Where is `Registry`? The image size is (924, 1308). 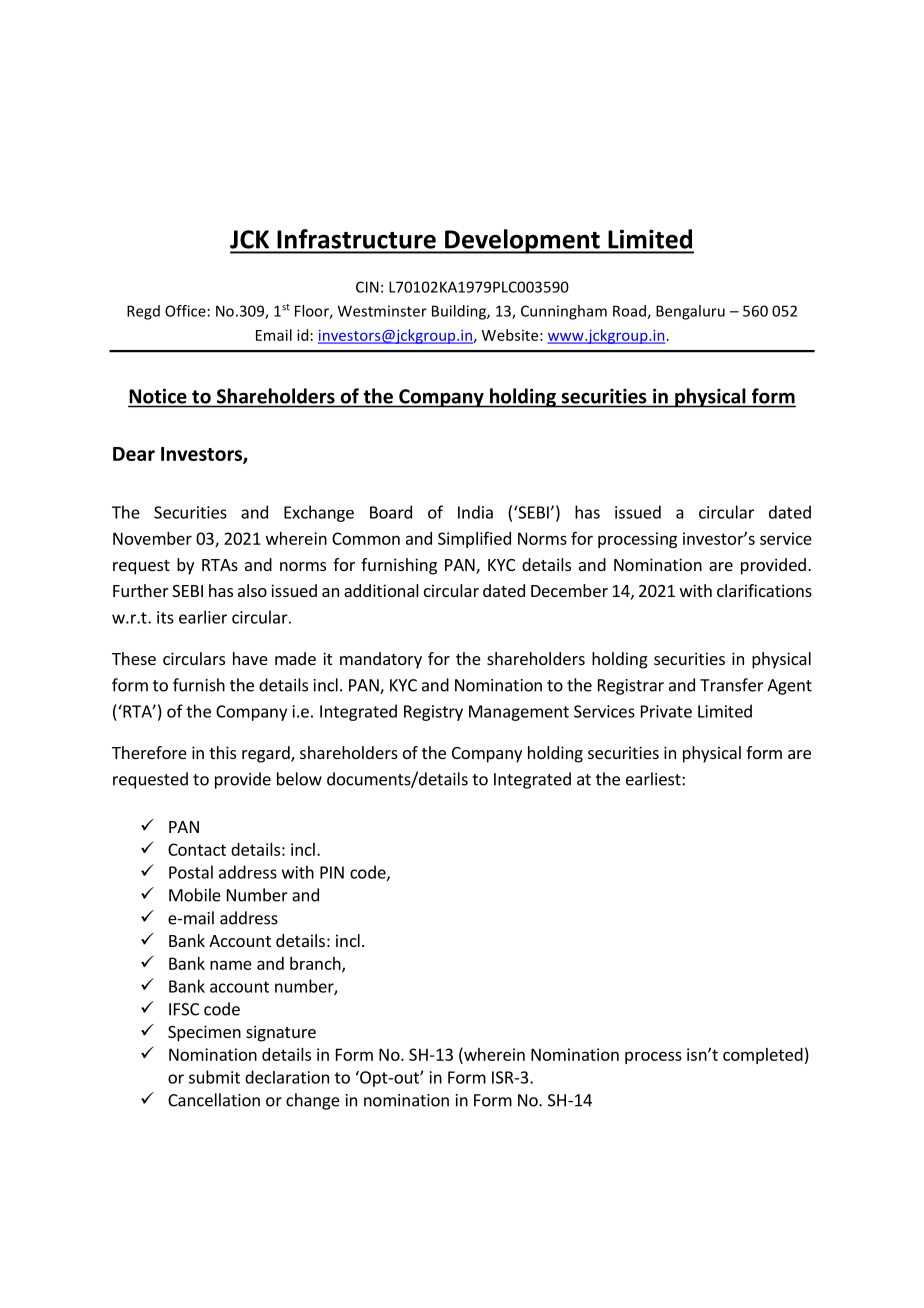 Registry is located at coordinates (433, 713).
